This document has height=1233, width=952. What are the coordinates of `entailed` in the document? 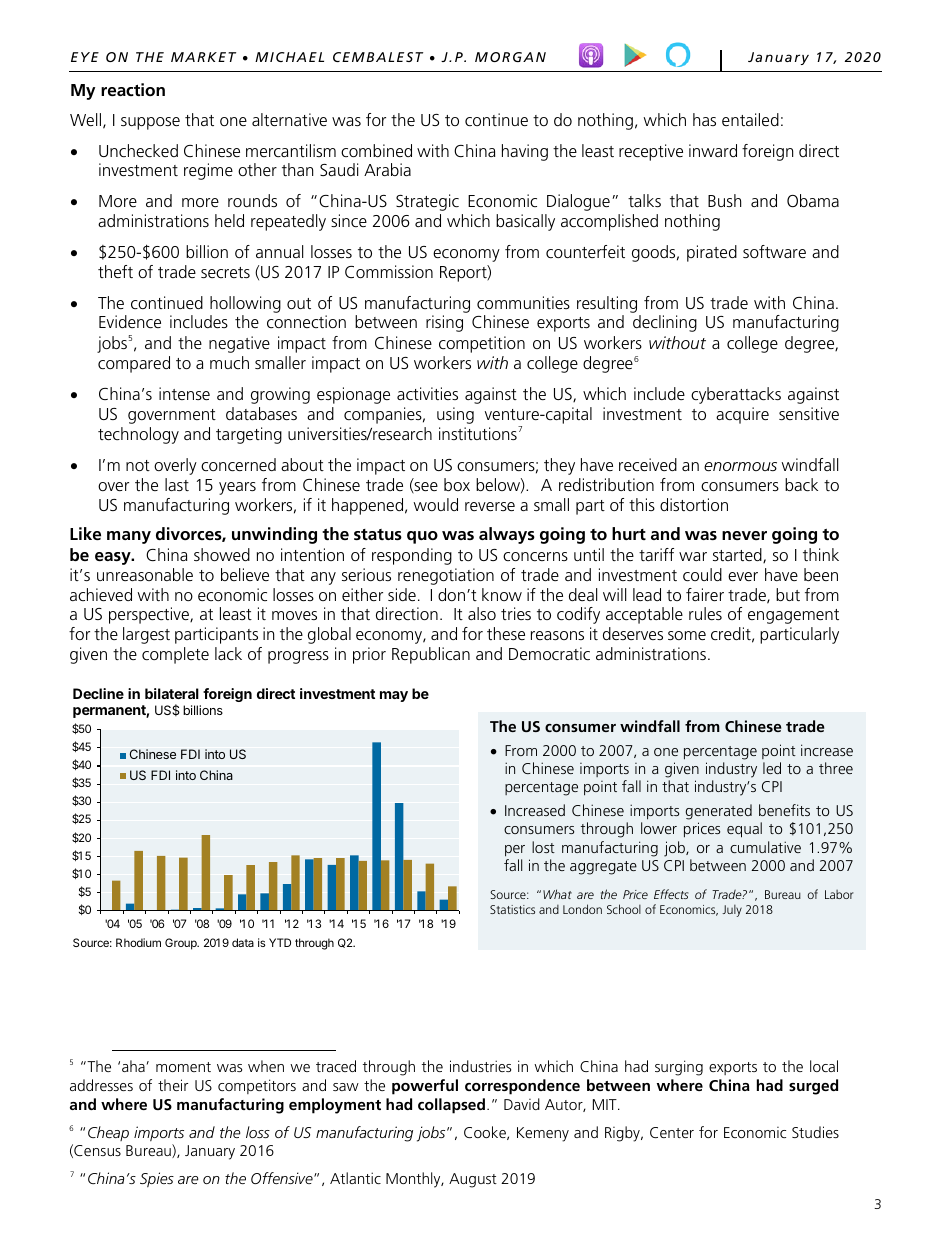 It's located at (750, 119).
